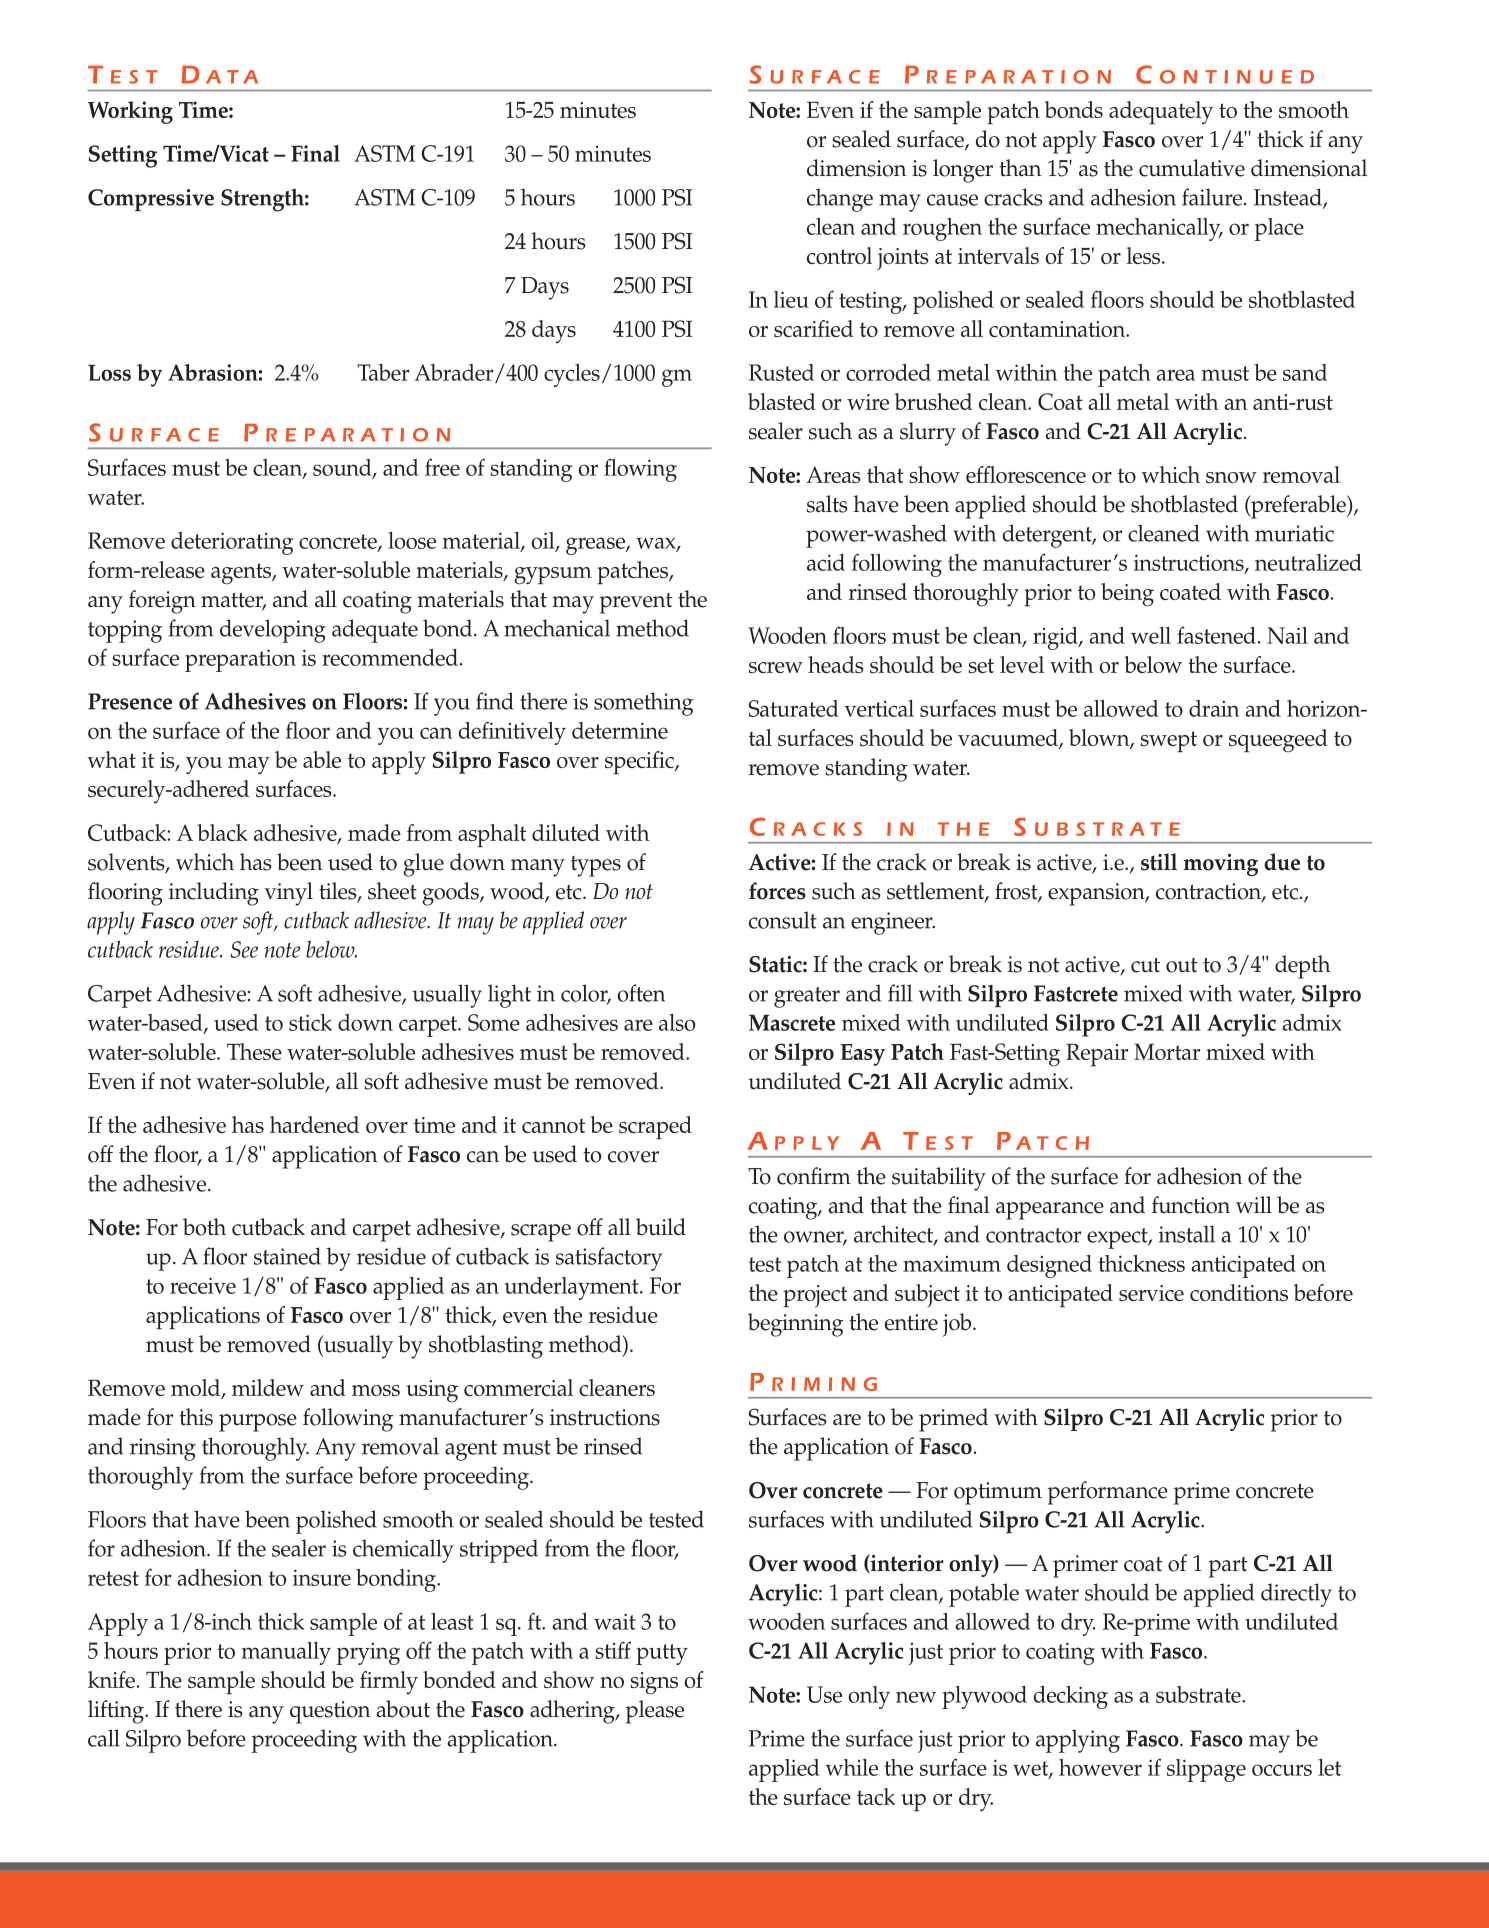 The image size is (1489, 1928). What do you see at coordinates (244, 949) in the document?
I see `See` at bounding box center [244, 949].
